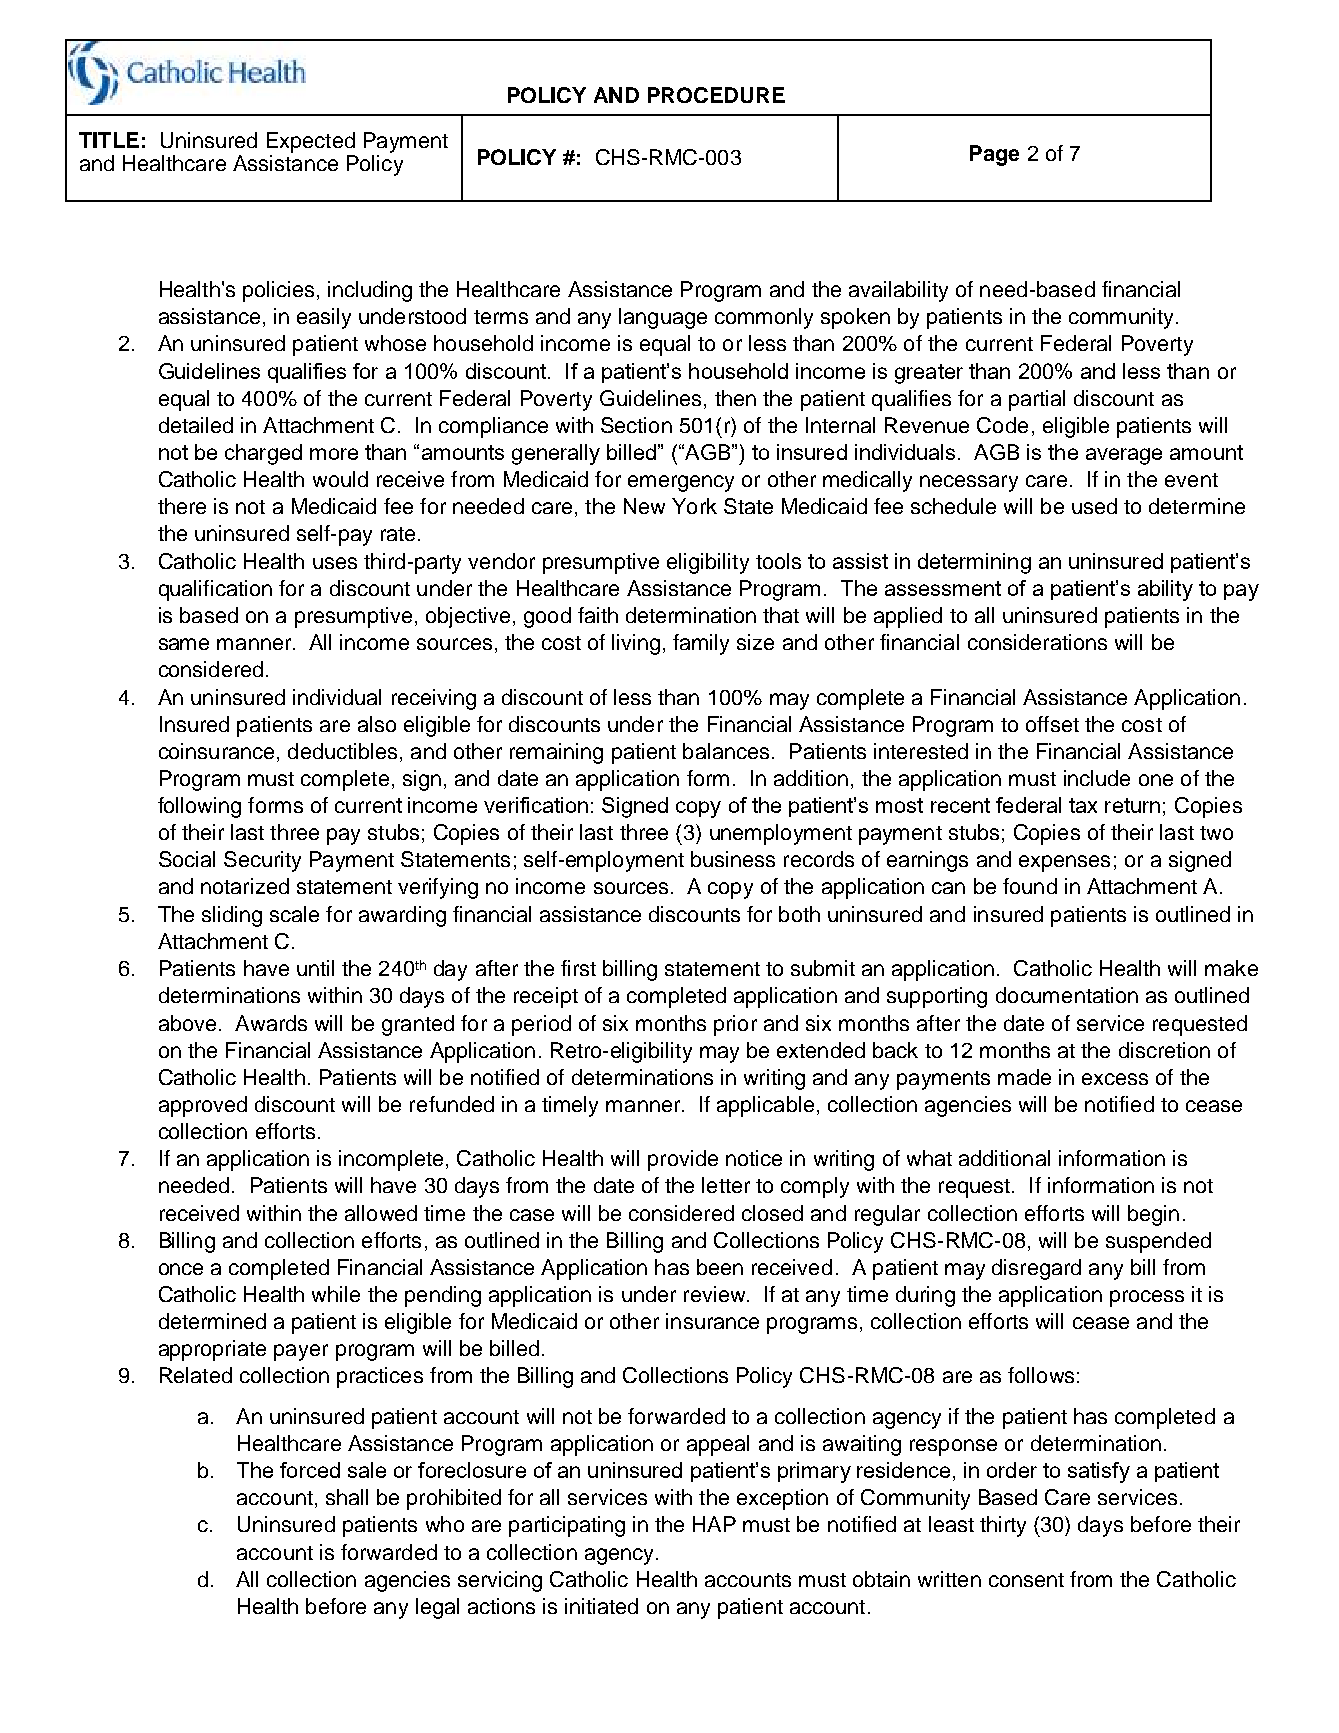 This screenshot has height=1733, width=1339. What do you see at coordinates (347, 1497) in the screenshot?
I see `shall` at bounding box center [347, 1497].
